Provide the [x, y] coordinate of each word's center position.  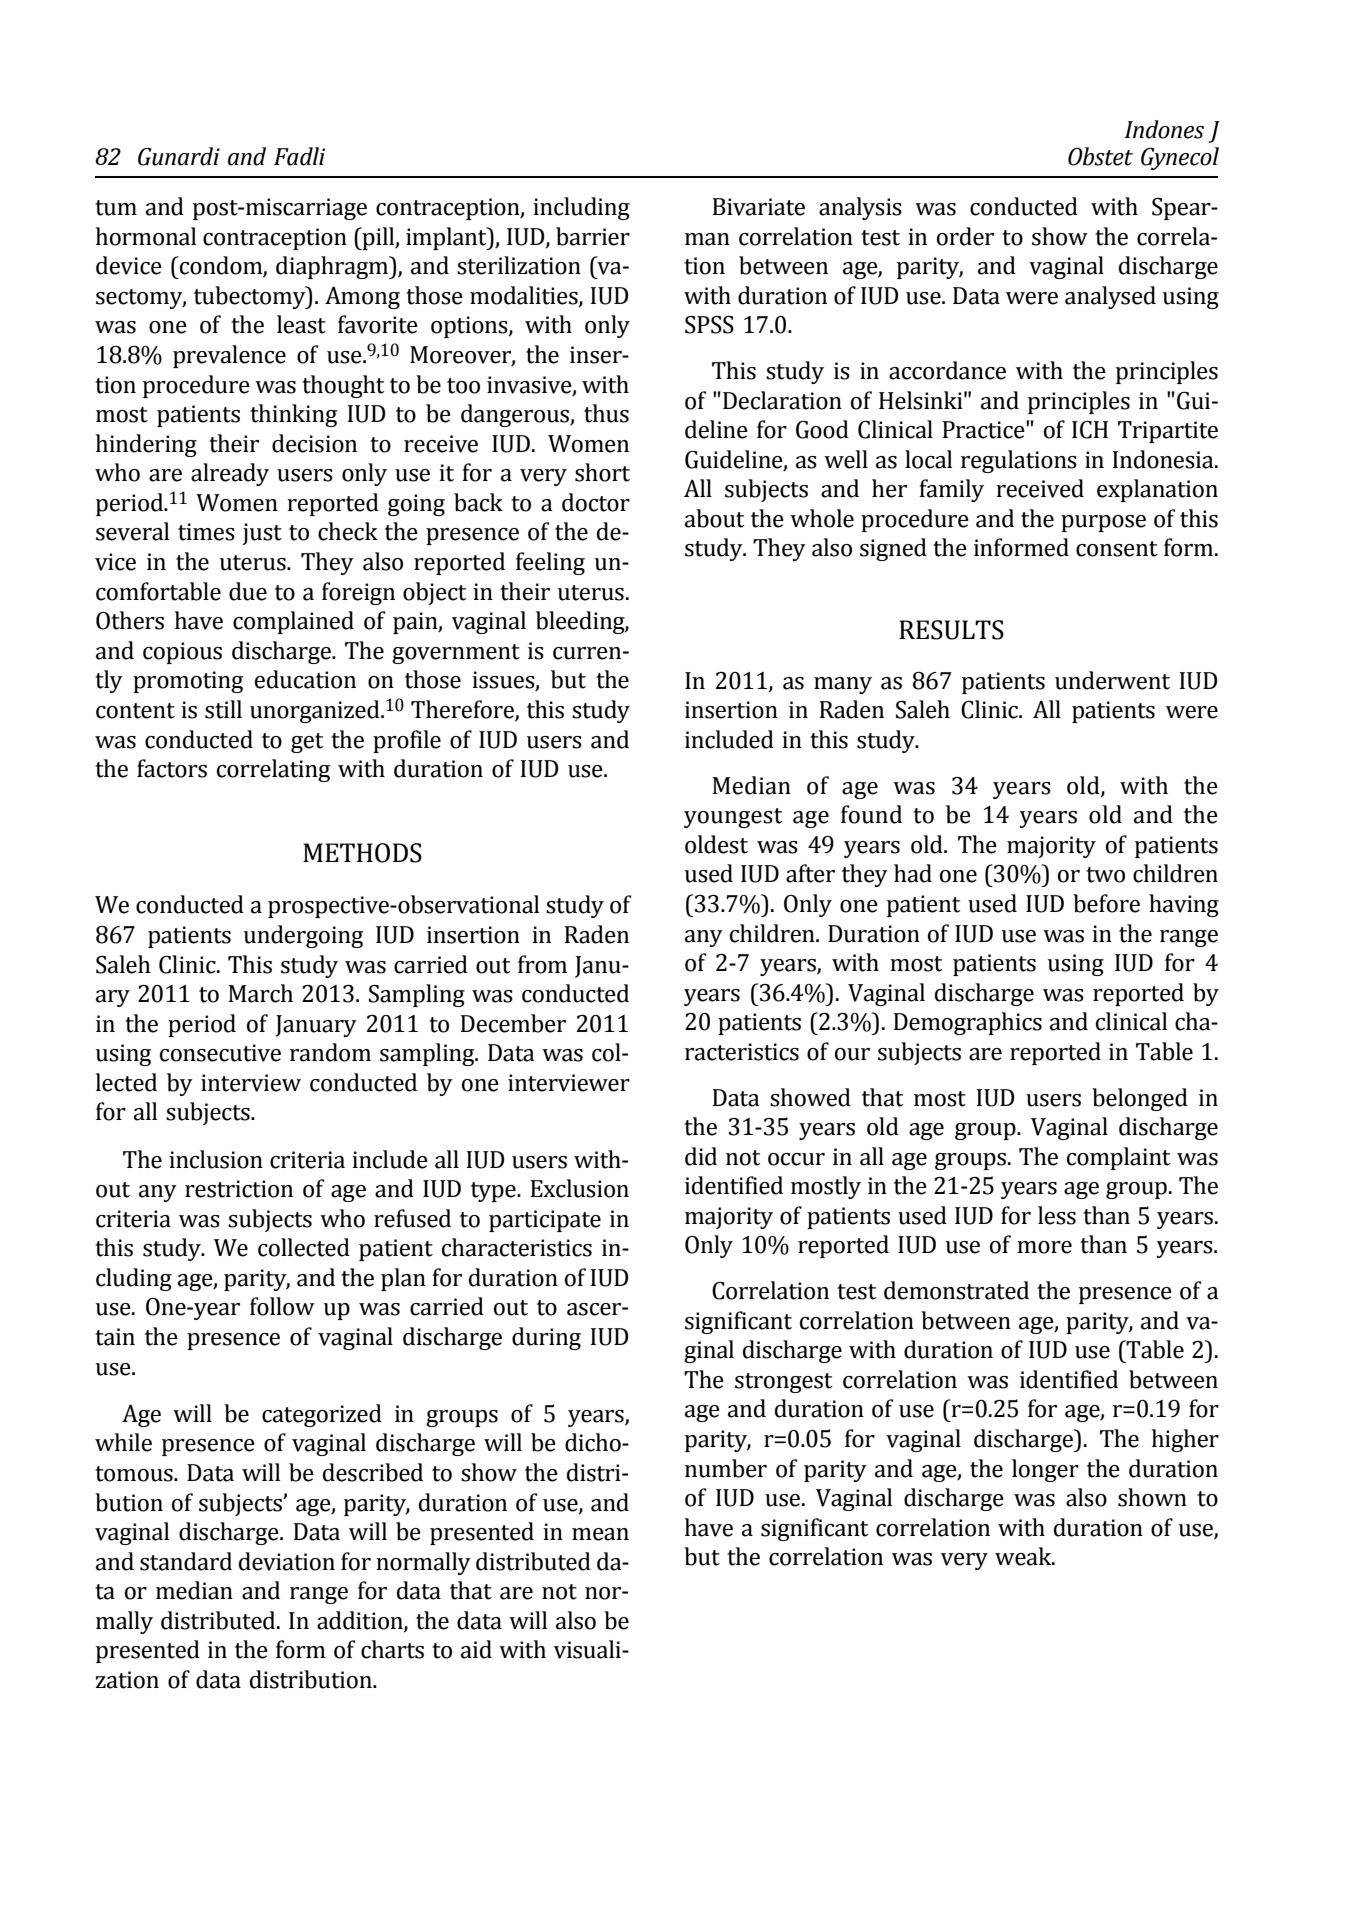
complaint [1118, 1158]
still [223, 709]
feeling [550, 563]
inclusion [216, 1159]
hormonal [146, 236]
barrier [593, 236]
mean [600, 1534]
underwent [1112, 680]
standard [186, 1561]
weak [1024, 1556]
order [965, 236]
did [701, 1156]
